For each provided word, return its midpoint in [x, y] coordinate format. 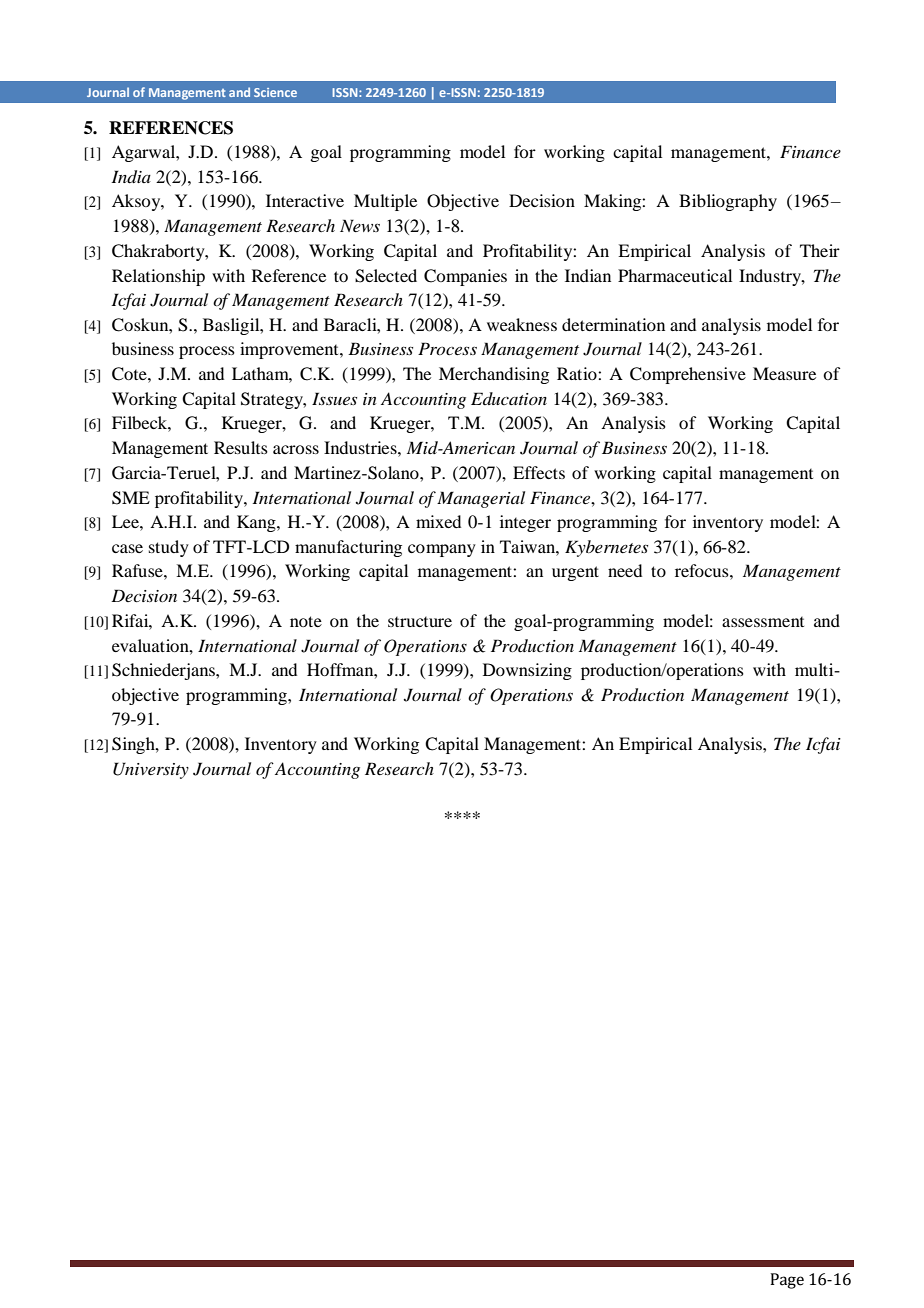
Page [787, 1281]
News [360, 225]
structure [420, 622]
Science [275, 92]
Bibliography [728, 202]
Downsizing [527, 671]
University [151, 770]
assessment [763, 622]
